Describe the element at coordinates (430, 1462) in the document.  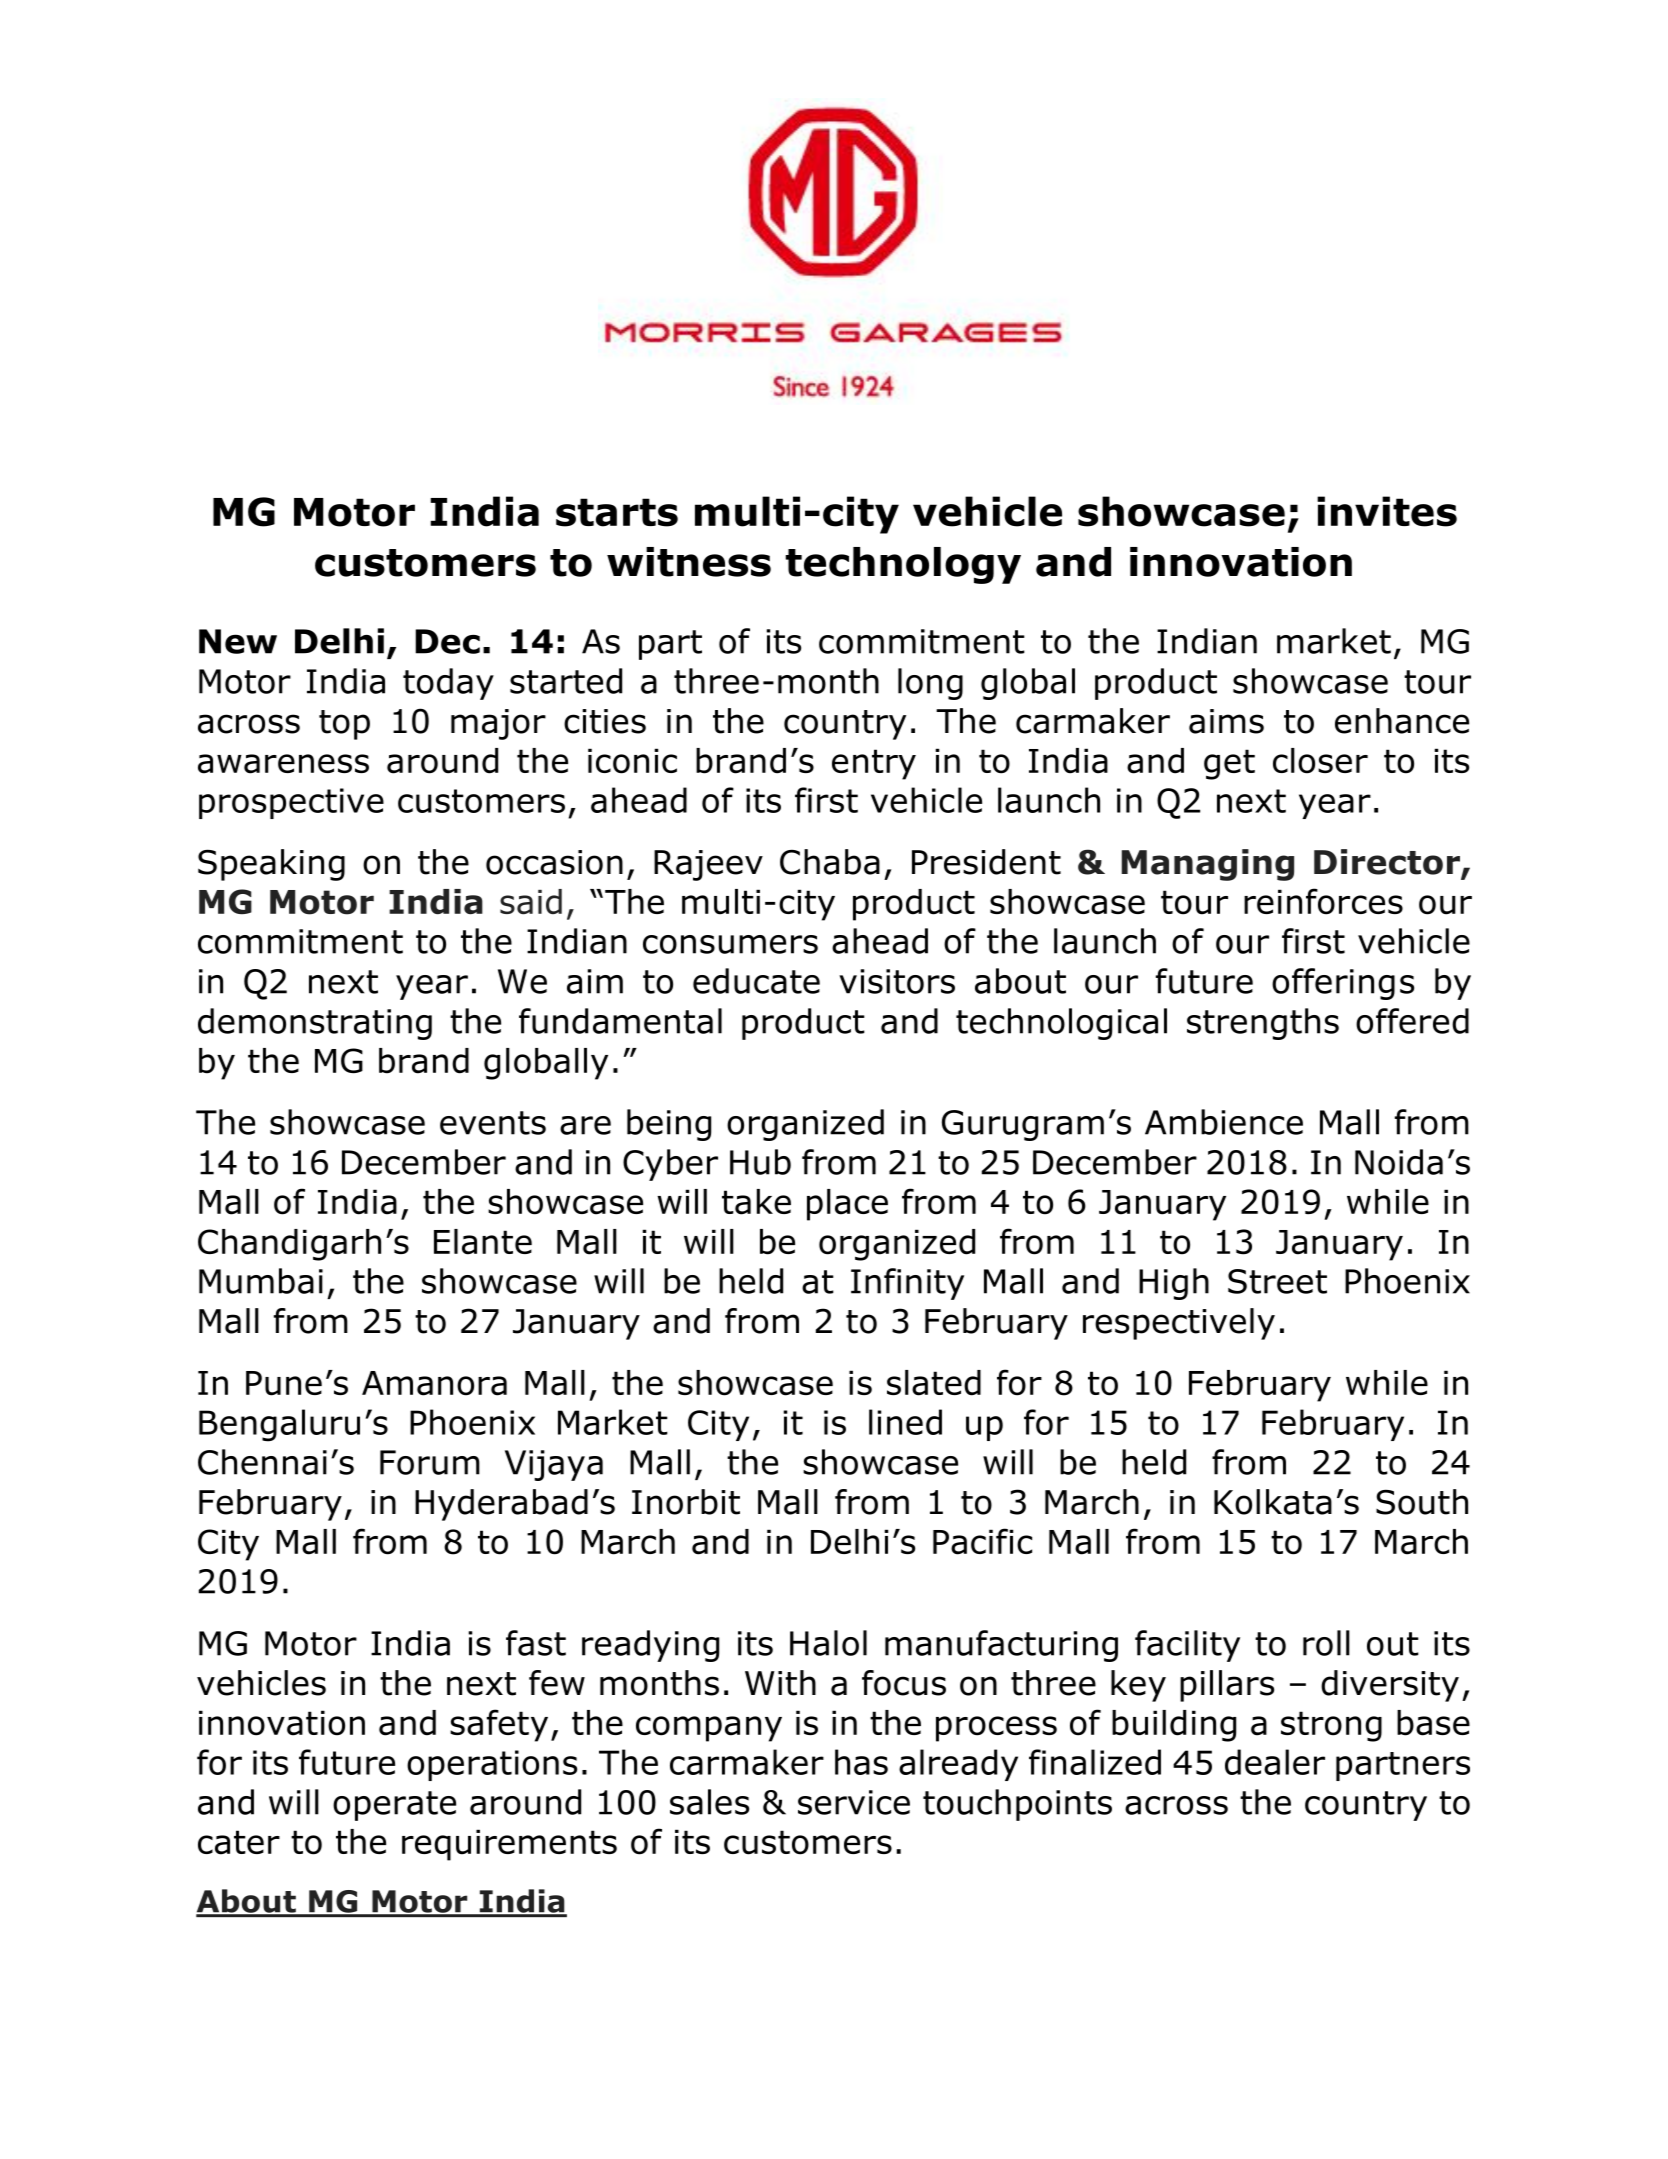
I see `Forum` at that location.
